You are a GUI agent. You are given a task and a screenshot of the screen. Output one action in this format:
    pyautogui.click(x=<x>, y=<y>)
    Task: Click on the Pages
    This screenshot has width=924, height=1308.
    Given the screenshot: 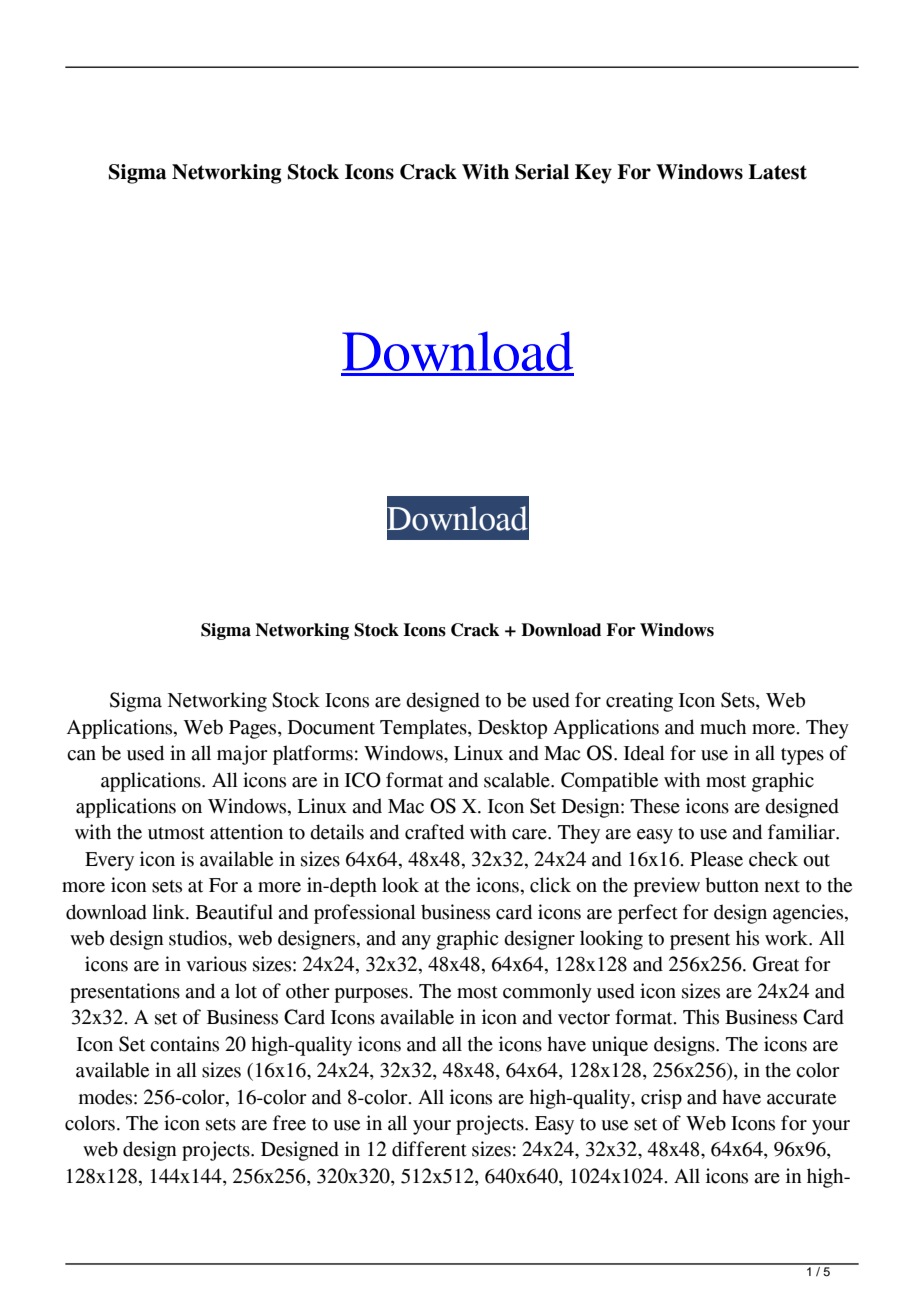 What is the action you would take?
    pyautogui.click(x=254, y=729)
